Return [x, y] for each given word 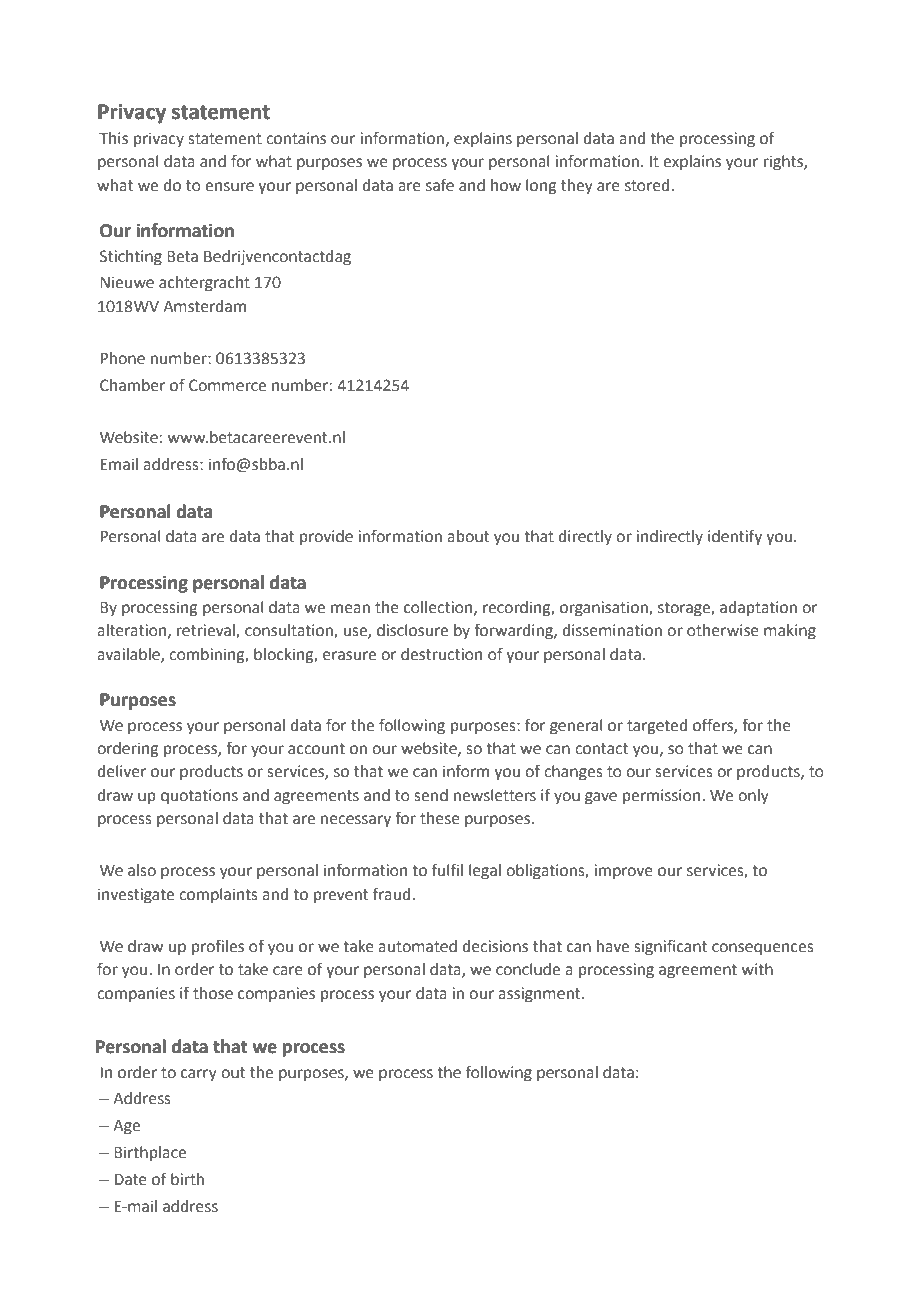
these [440, 818]
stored [648, 185]
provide [326, 538]
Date [130, 1180]
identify [735, 538]
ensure [229, 187]
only [753, 797]
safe [440, 185]
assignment [540, 995]
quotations [199, 797]
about [468, 536]
